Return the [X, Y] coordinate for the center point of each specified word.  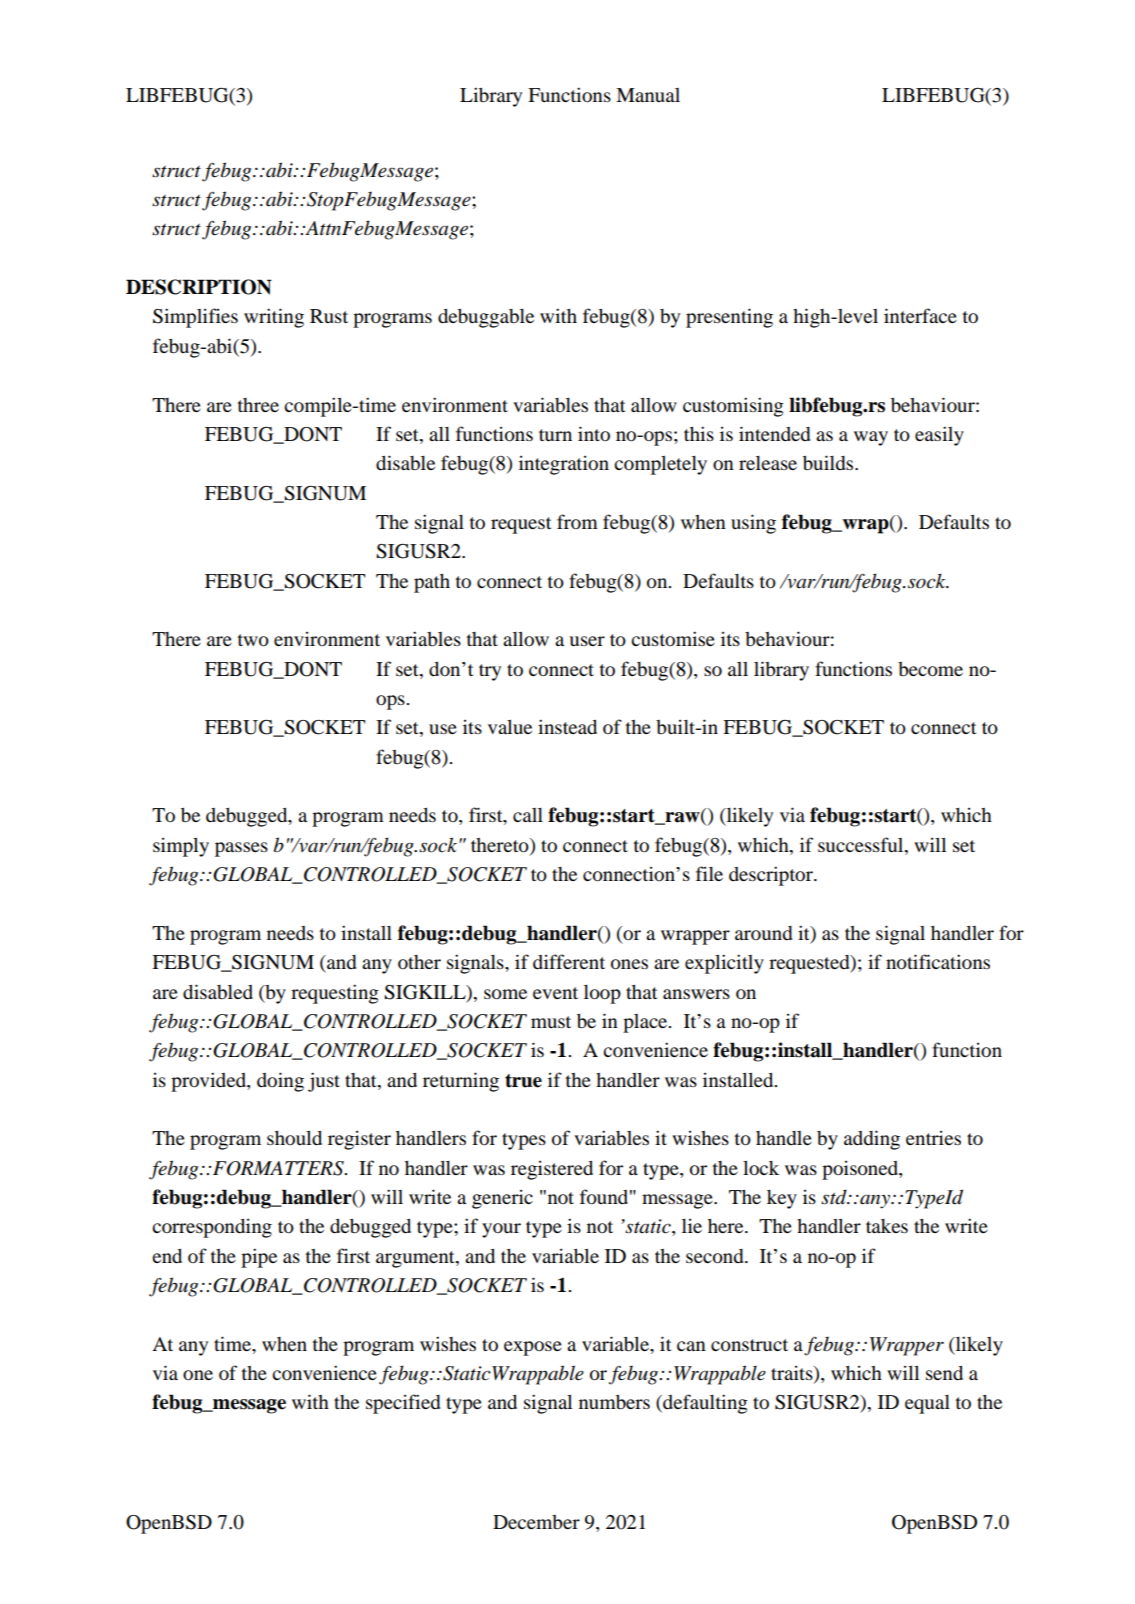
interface [920, 315]
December [536, 1522]
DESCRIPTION [199, 287]
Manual [648, 95]
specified [403, 1404]
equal [927, 1404]
